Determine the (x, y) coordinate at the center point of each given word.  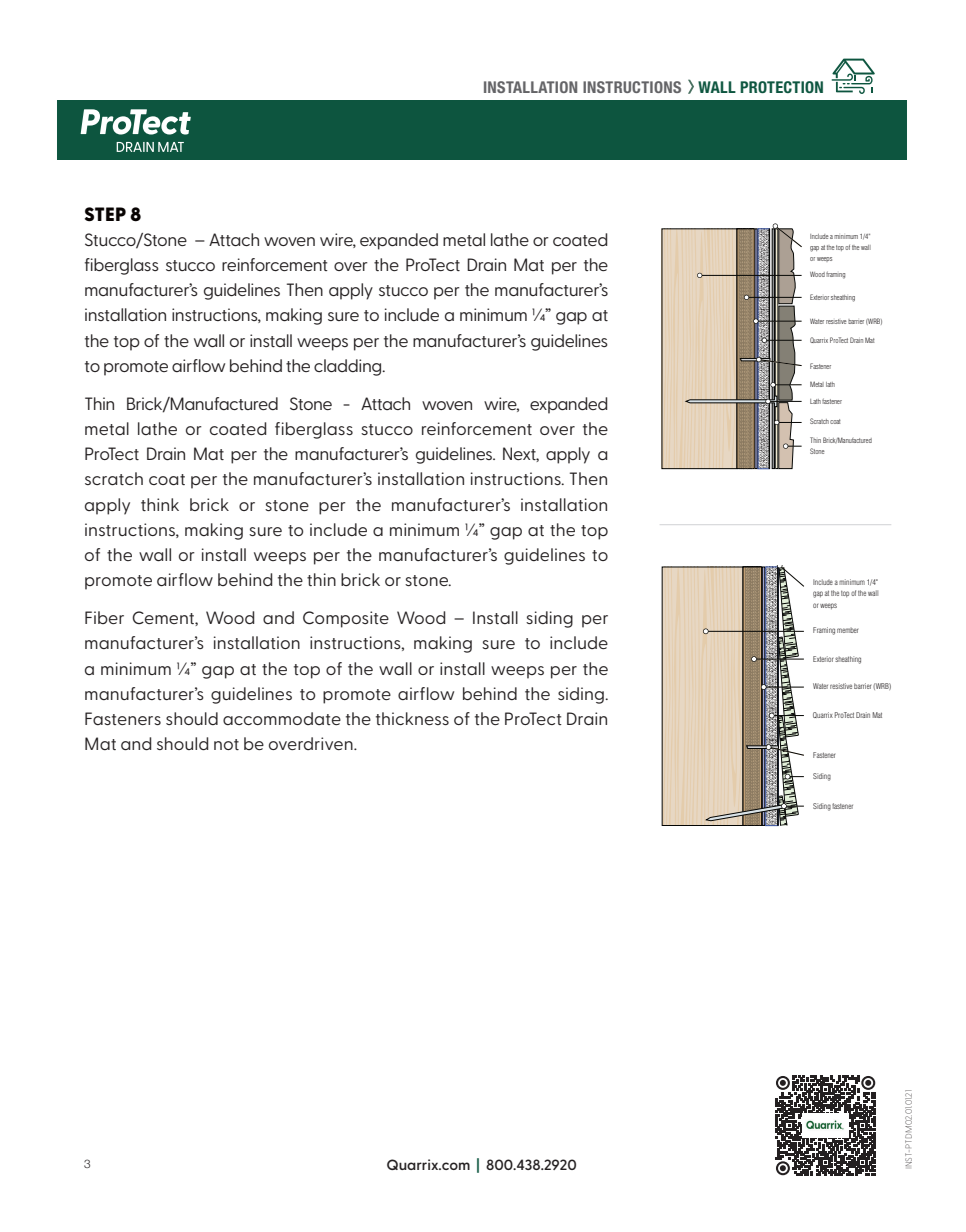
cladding (349, 367)
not (226, 744)
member (847, 630)
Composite (346, 619)
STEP (105, 214)
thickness (412, 718)
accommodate (282, 718)
